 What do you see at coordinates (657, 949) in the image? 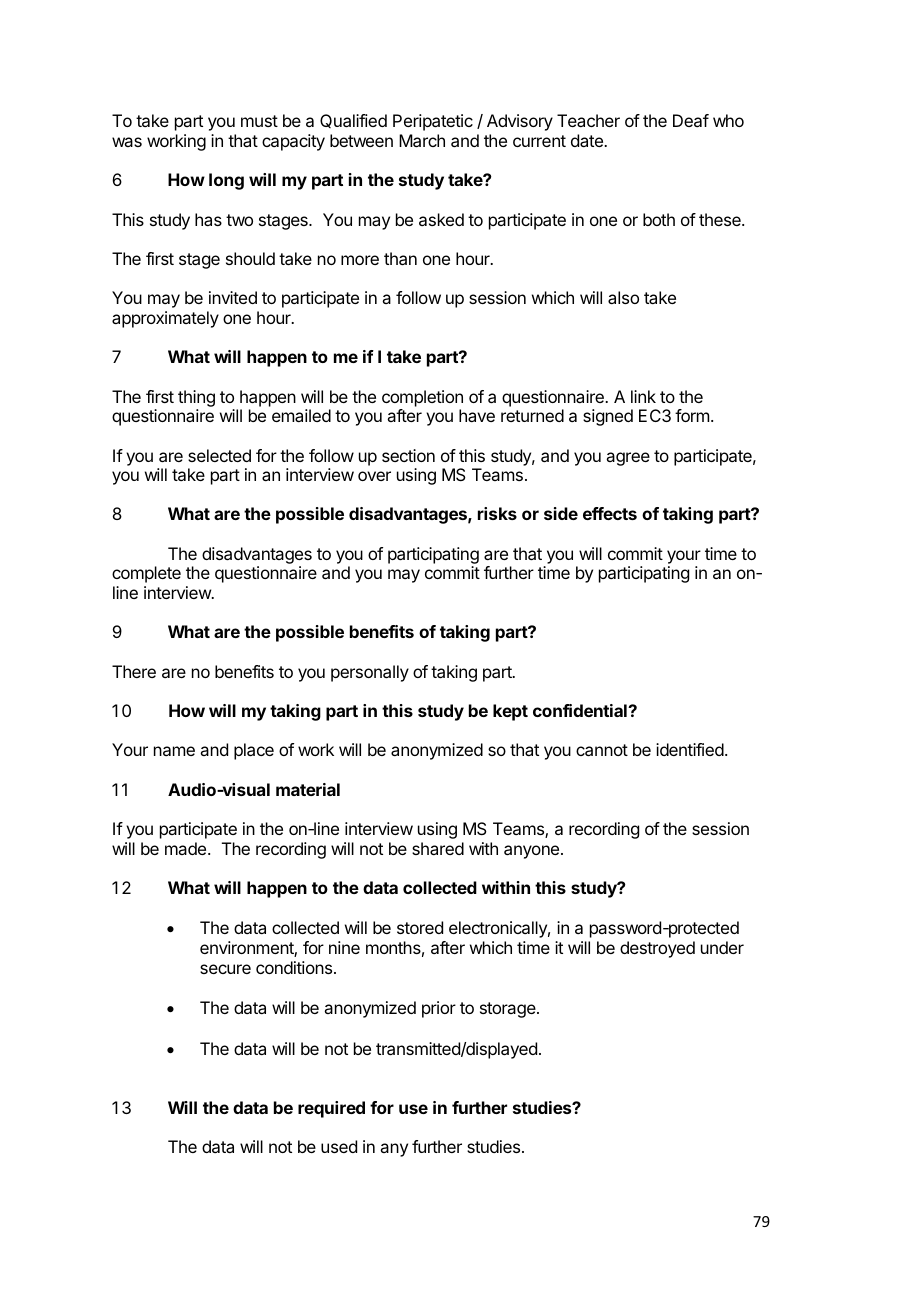
I see `destroyed` at bounding box center [657, 949].
